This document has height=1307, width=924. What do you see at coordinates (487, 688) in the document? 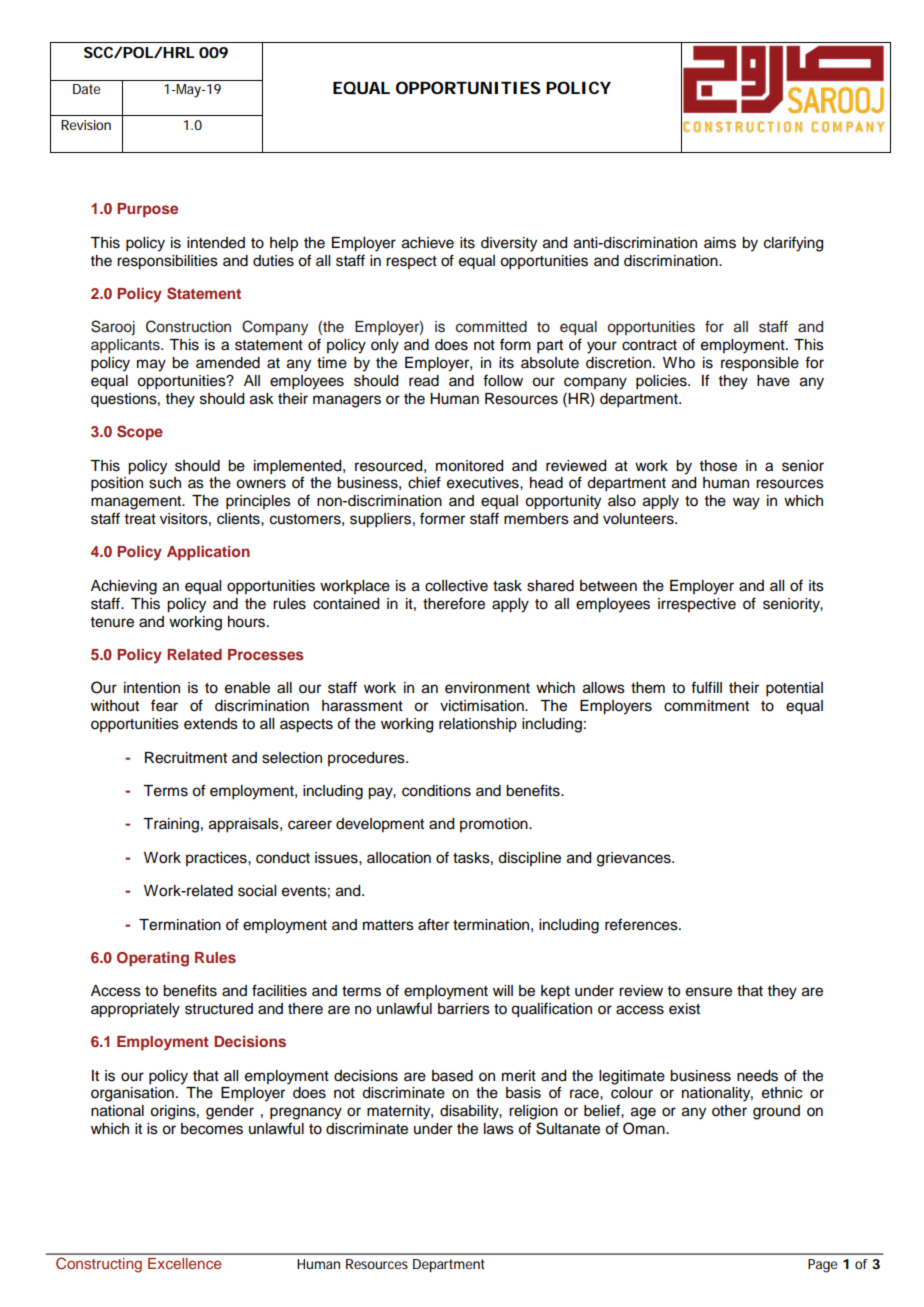
I see `environment` at bounding box center [487, 688].
